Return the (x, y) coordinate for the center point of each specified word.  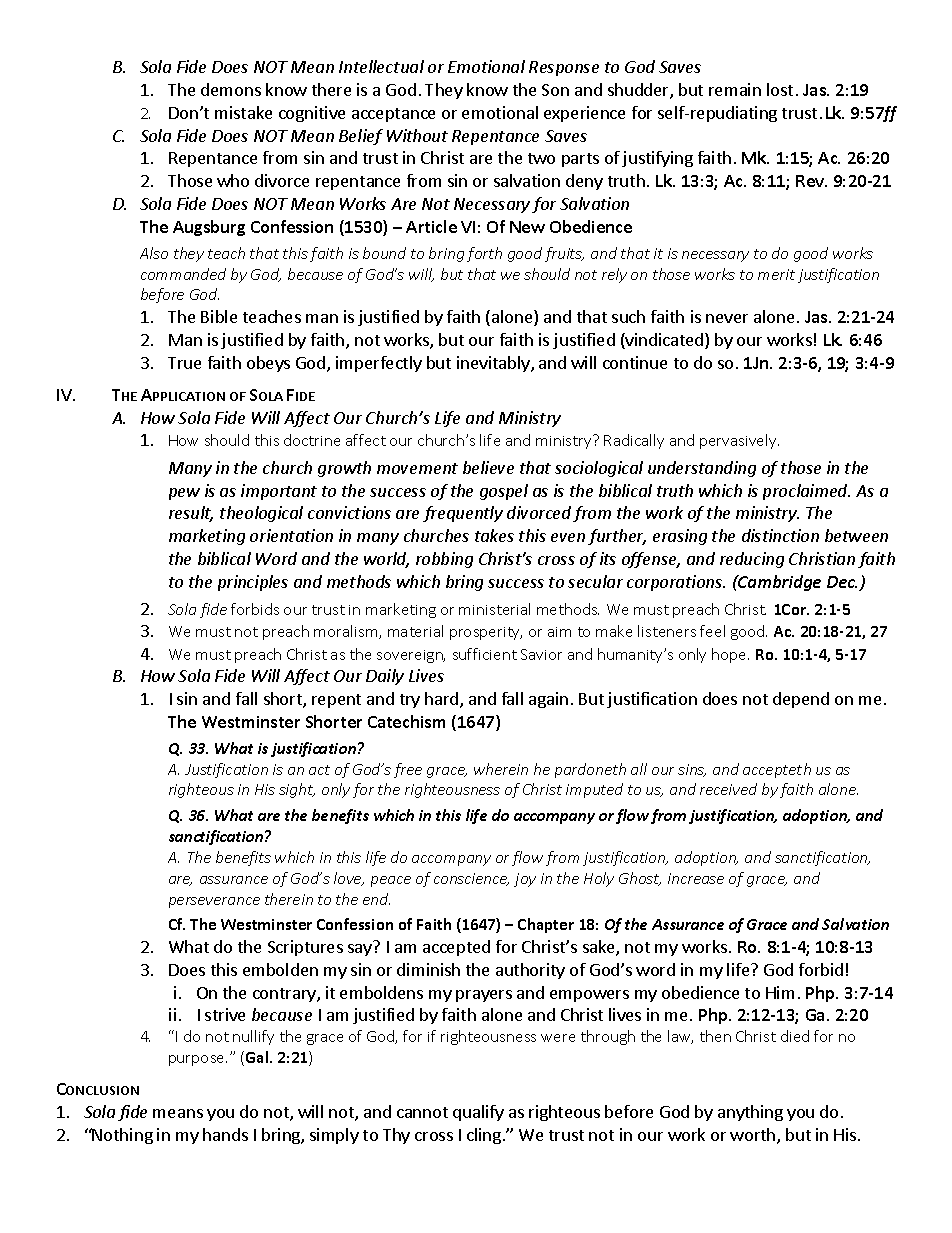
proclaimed (806, 492)
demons (231, 89)
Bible (219, 316)
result (191, 514)
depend (801, 700)
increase (696, 878)
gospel (504, 492)
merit (776, 274)
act (319, 770)
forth (484, 254)
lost (780, 89)
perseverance (214, 902)
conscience (471, 879)
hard (443, 700)
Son (555, 90)
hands (225, 1134)
